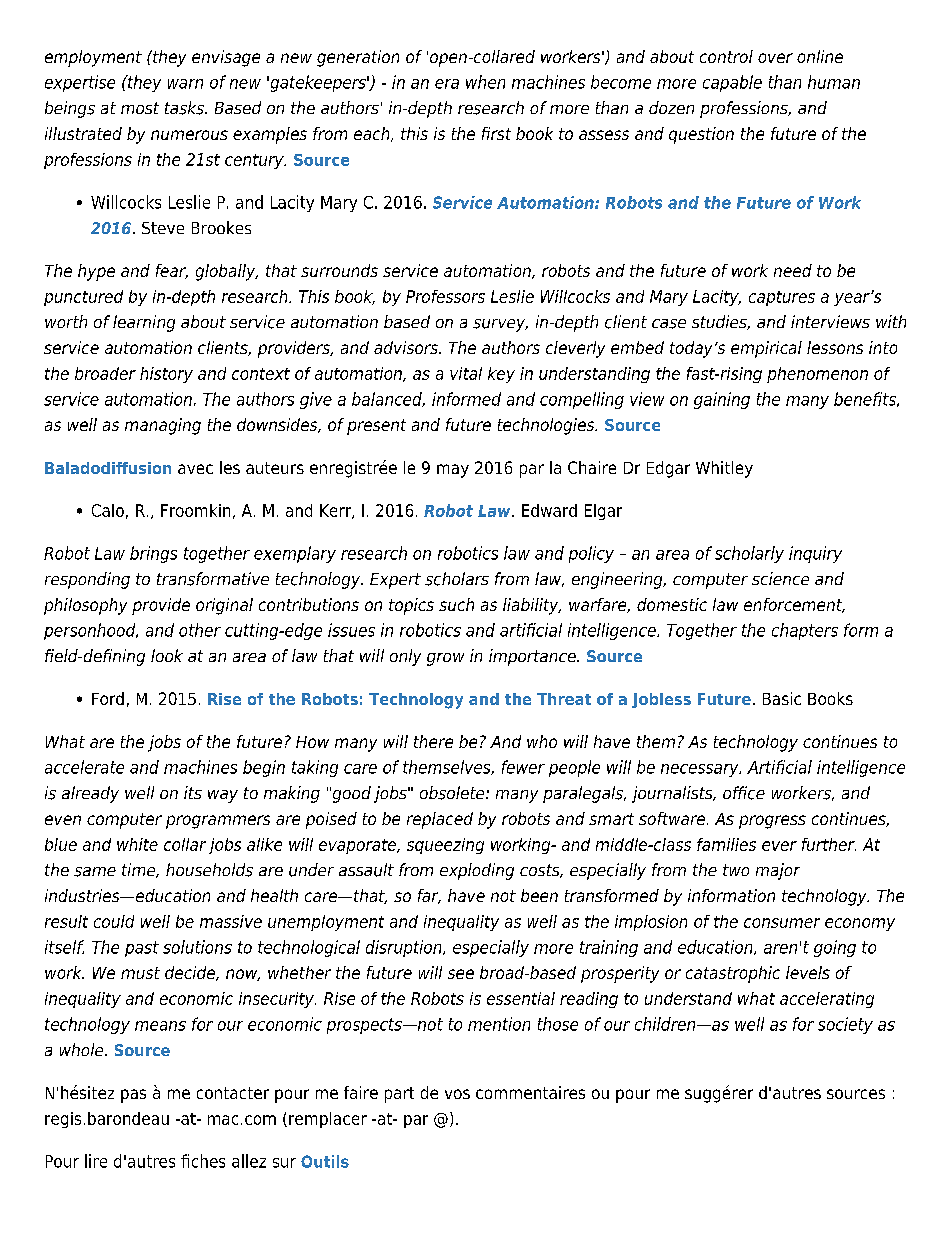 This screenshot has width=952, height=1233. Describe the element at coordinates (834, 82) in the screenshot. I see `human` at that location.
